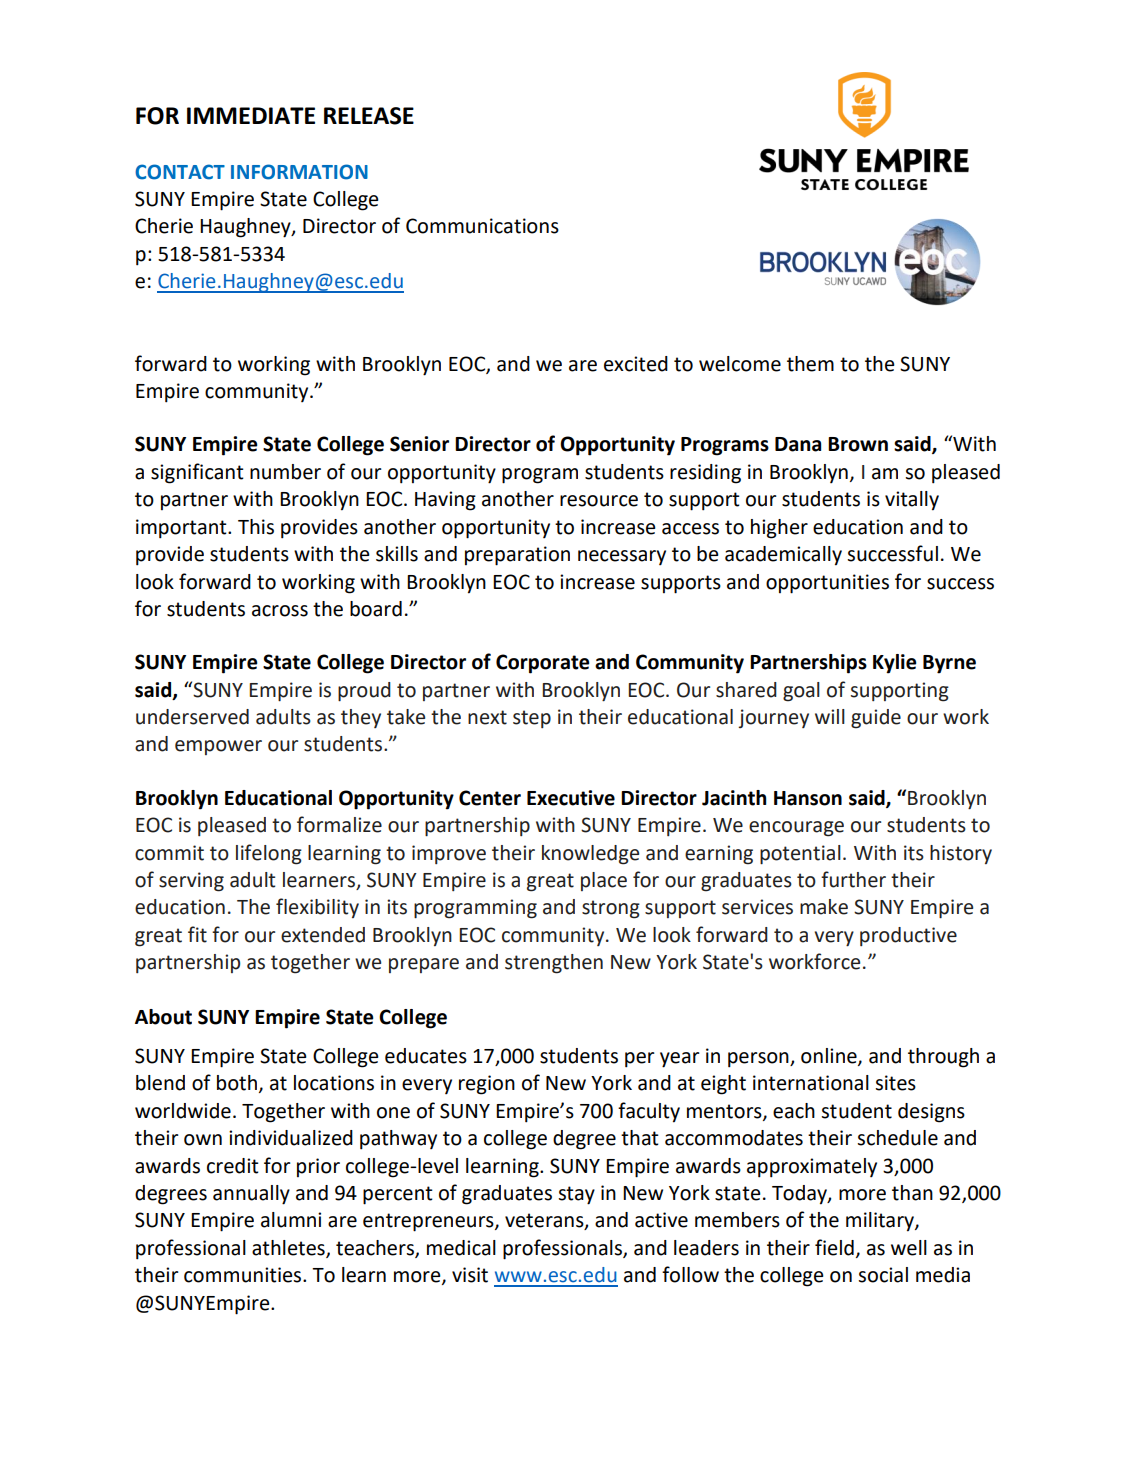 This screenshot has height=1483, width=1146. Describe the element at coordinates (554, 964) in the screenshot. I see `strengthen` at that location.
